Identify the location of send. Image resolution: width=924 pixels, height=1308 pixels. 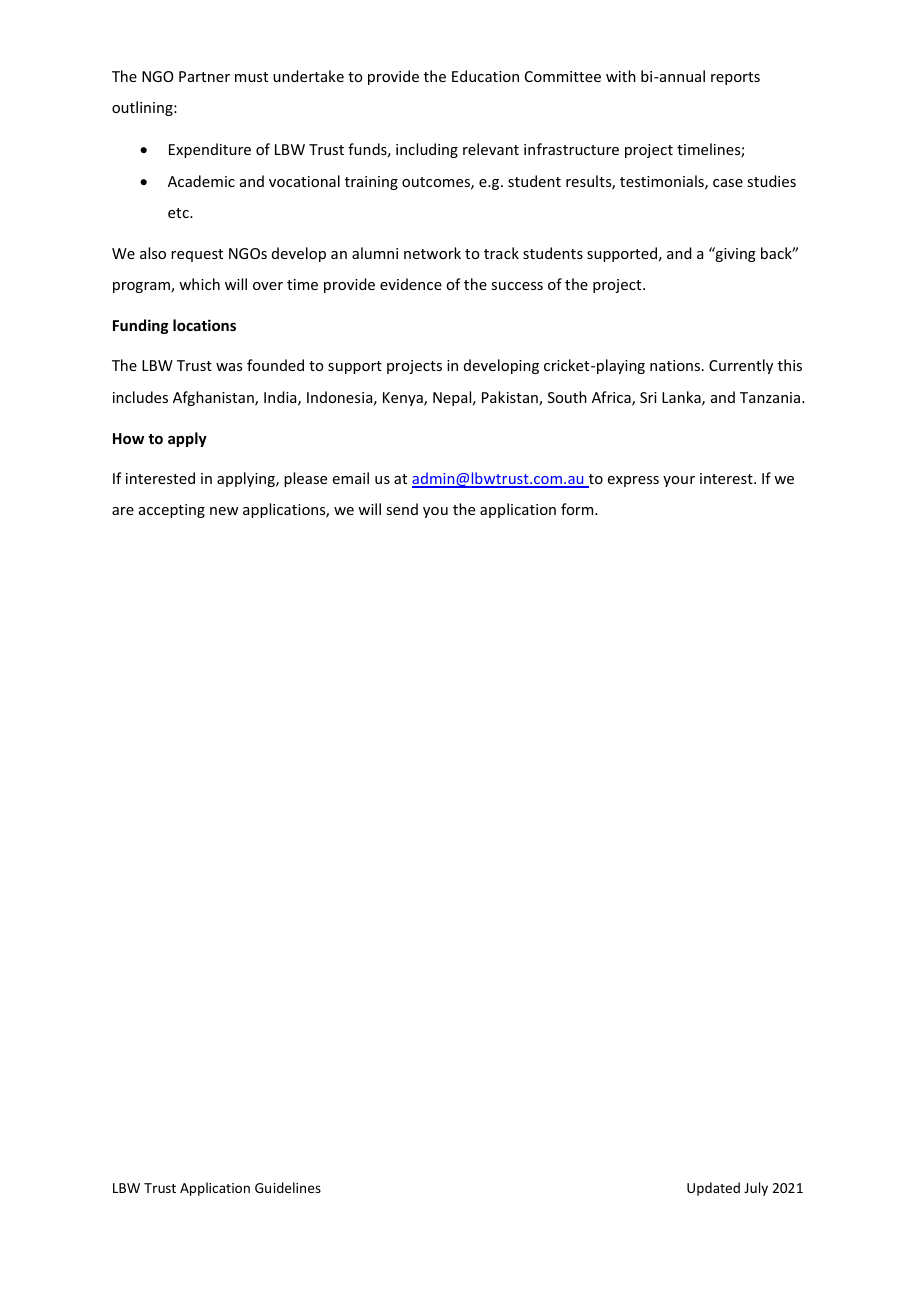
(402, 509).
